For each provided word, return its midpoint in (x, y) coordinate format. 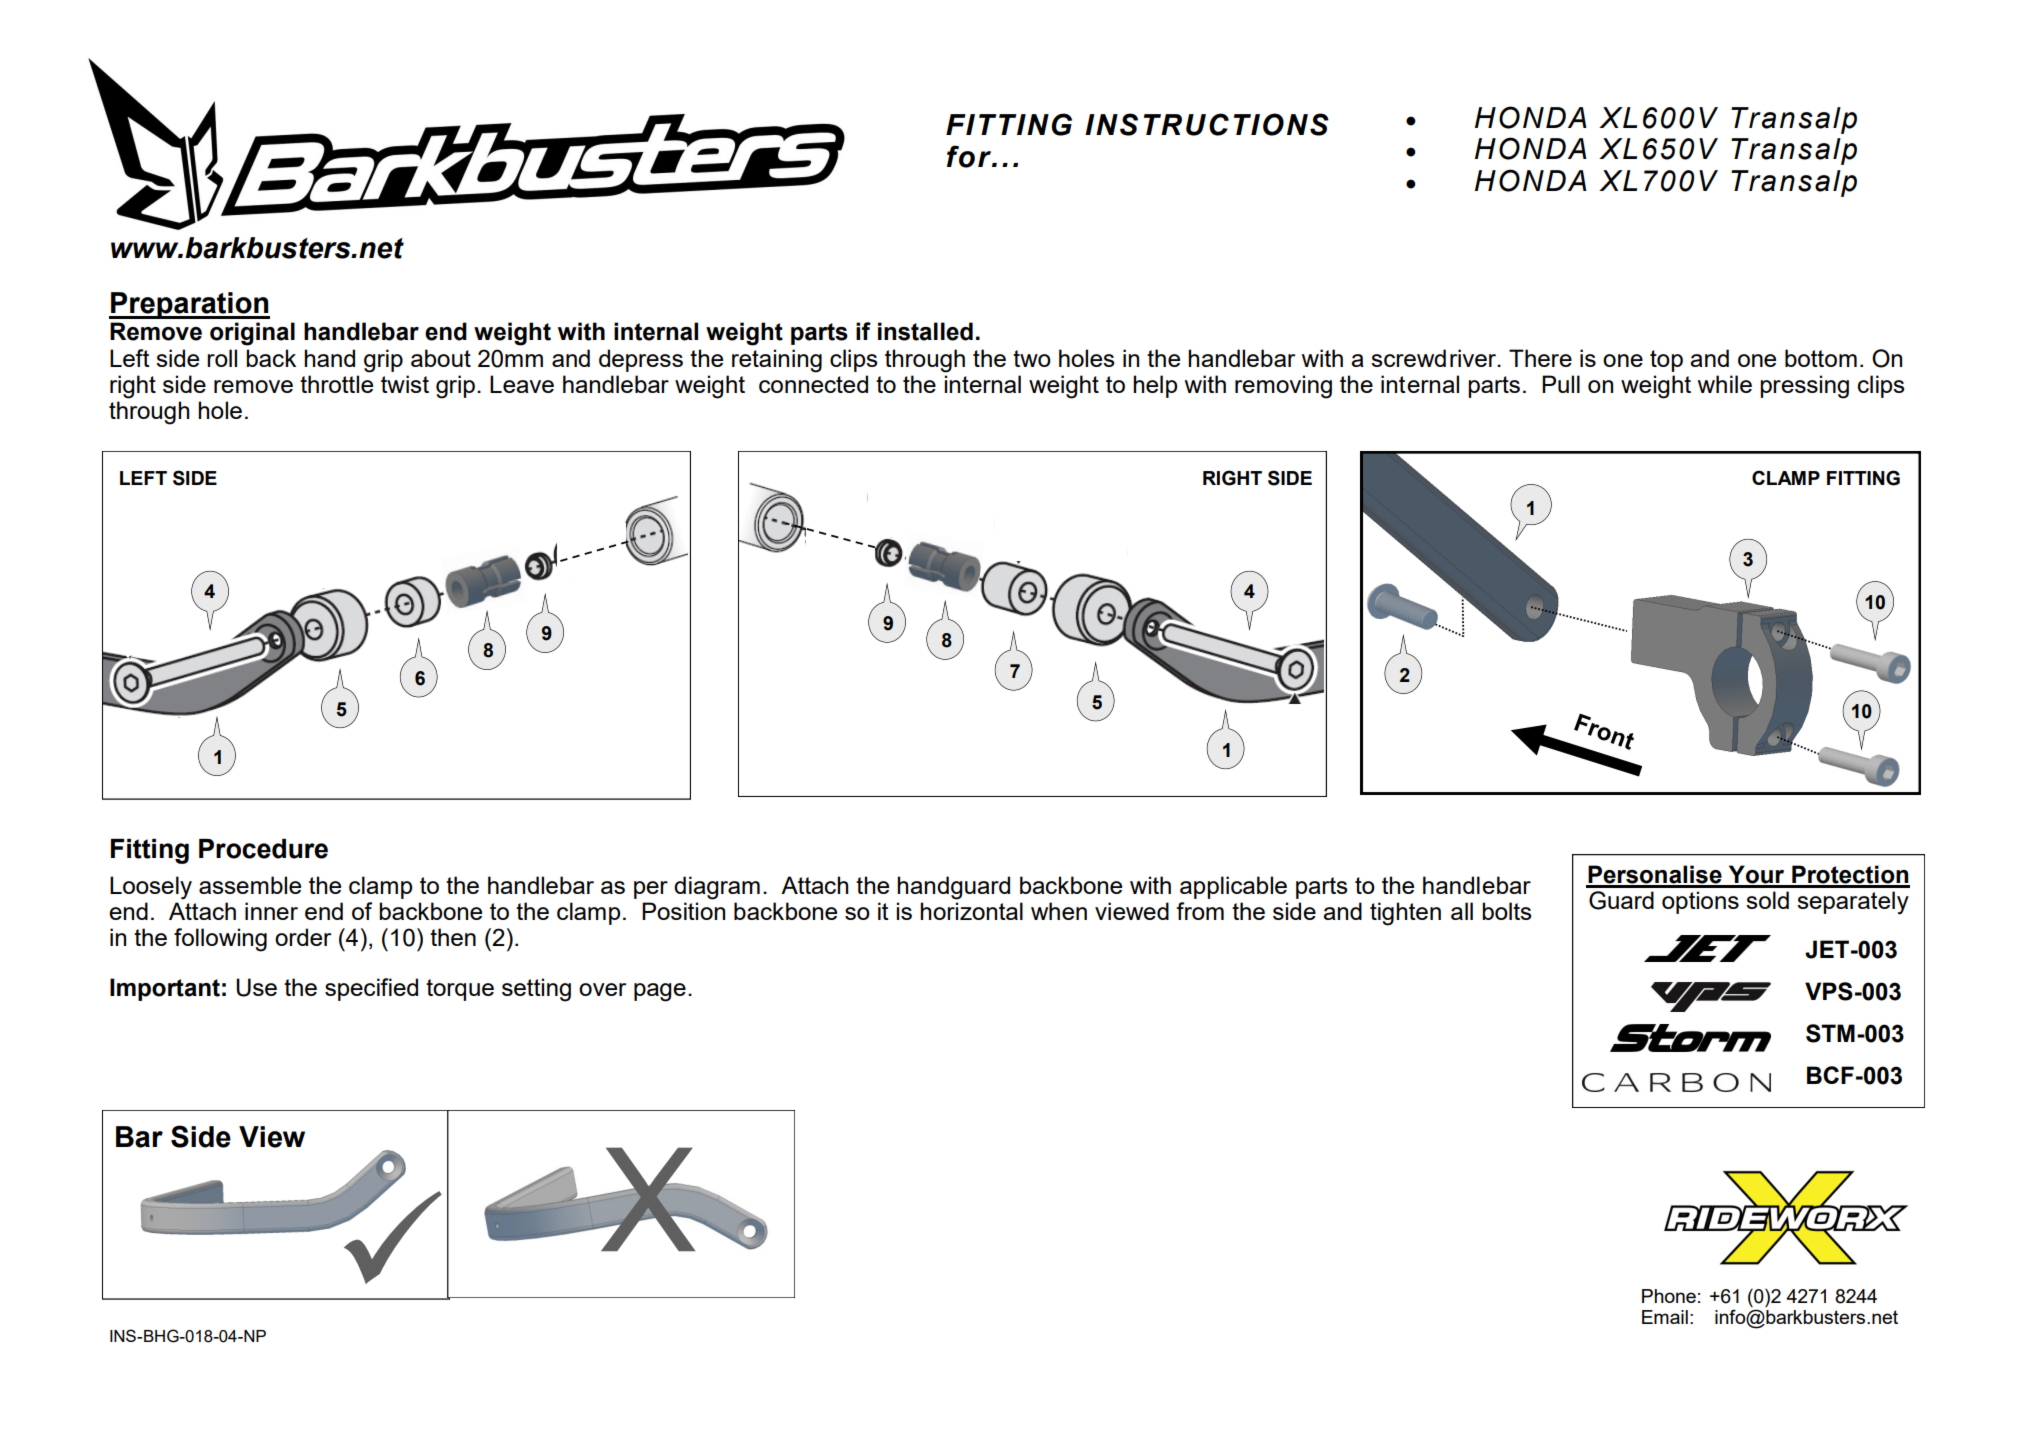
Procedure (263, 849)
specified (371, 989)
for (970, 156)
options (1700, 902)
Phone (1669, 1296)
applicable (1233, 887)
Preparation (189, 305)
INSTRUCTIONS (1207, 124)
